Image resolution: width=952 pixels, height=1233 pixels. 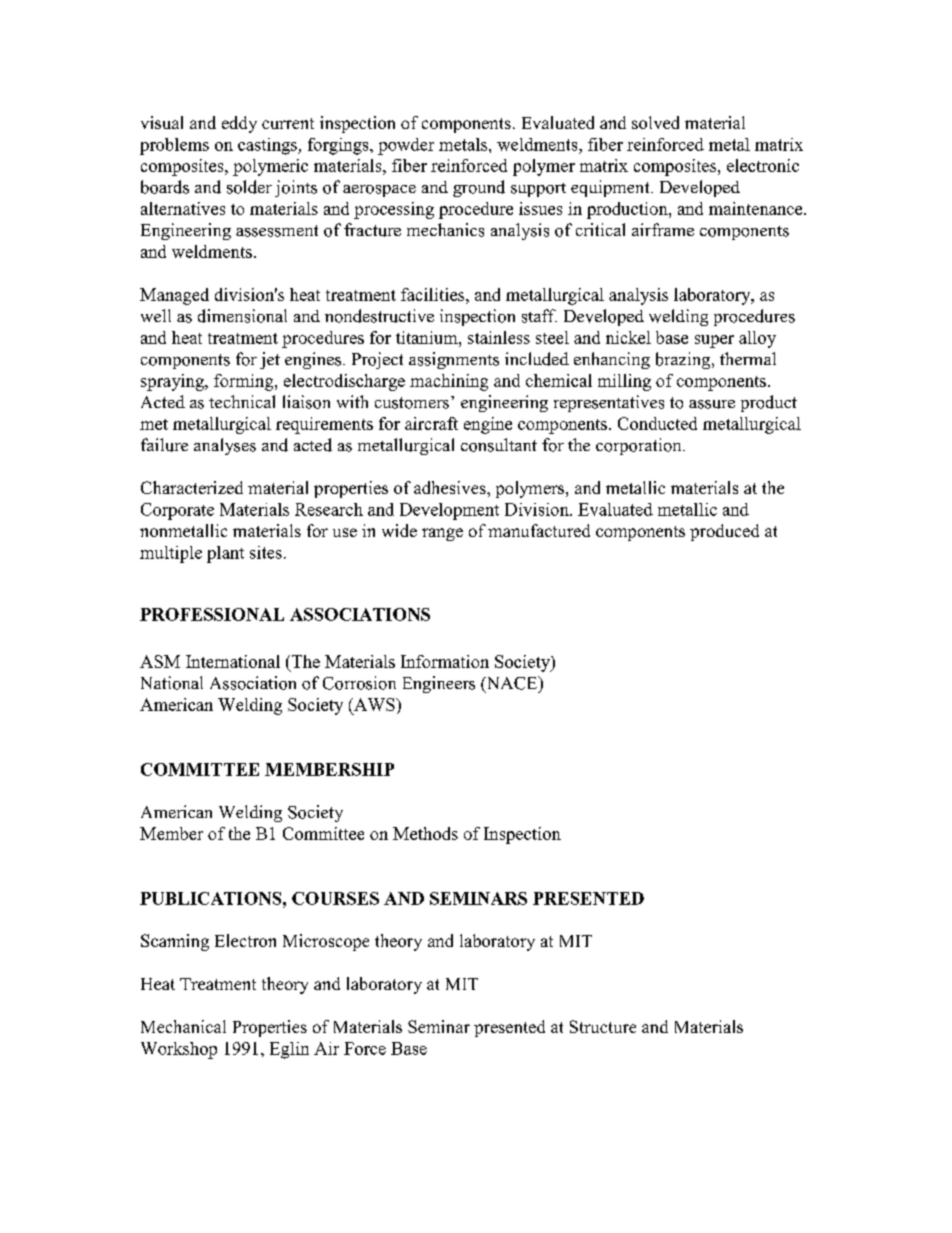 What do you see at coordinates (655, 122) in the document?
I see `solved` at bounding box center [655, 122].
